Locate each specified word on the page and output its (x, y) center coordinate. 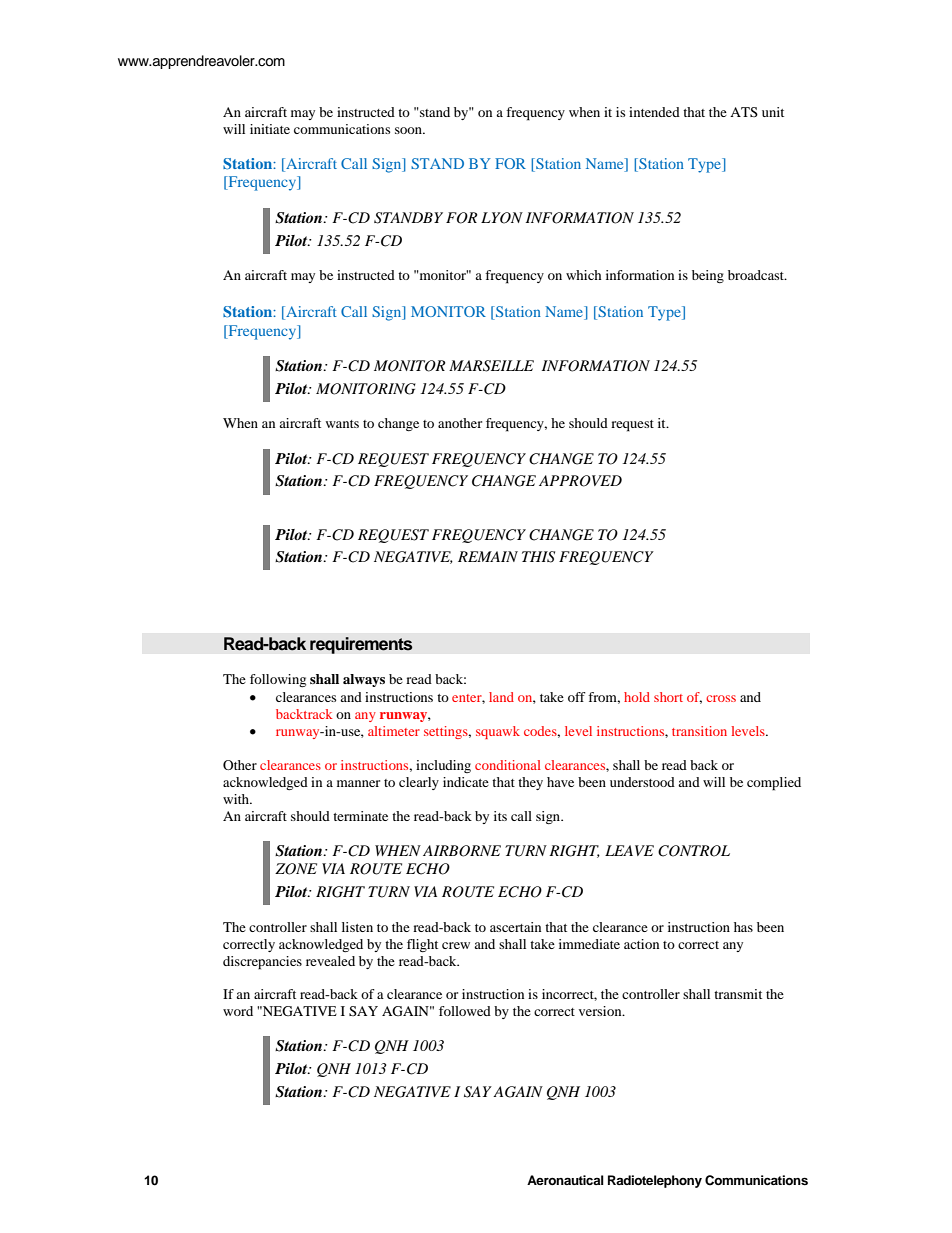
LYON (502, 218)
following (278, 680)
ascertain (515, 927)
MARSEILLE (491, 366)
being (708, 276)
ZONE (296, 869)
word (238, 1011)
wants (342, 424)
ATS (744, 112)
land (501, 697)
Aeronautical (565, 1180)
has (743, 927)
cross (721, 698)
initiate (270, 129)
